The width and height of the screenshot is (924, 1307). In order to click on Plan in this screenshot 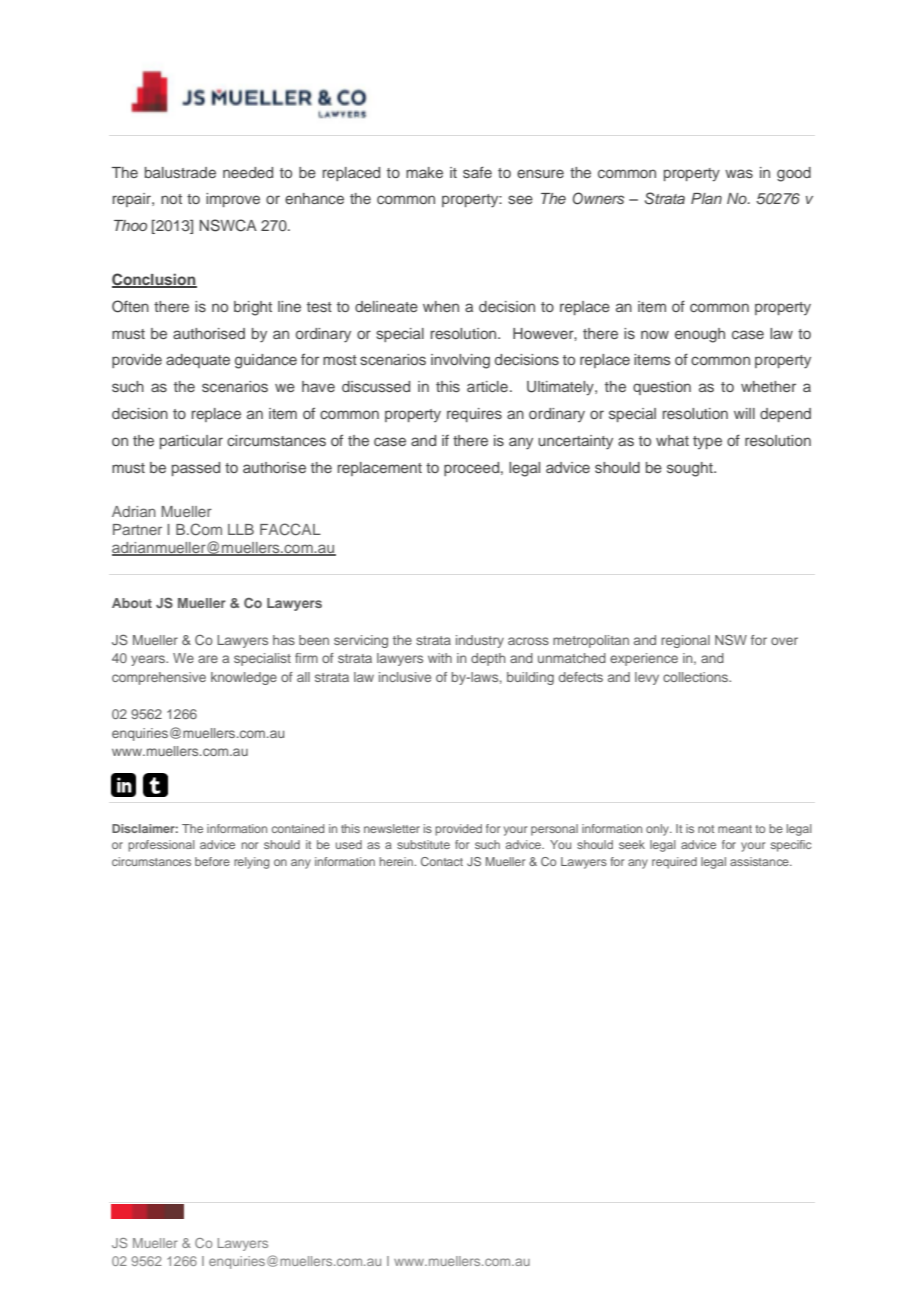, I will do `click(706, 198)`.
